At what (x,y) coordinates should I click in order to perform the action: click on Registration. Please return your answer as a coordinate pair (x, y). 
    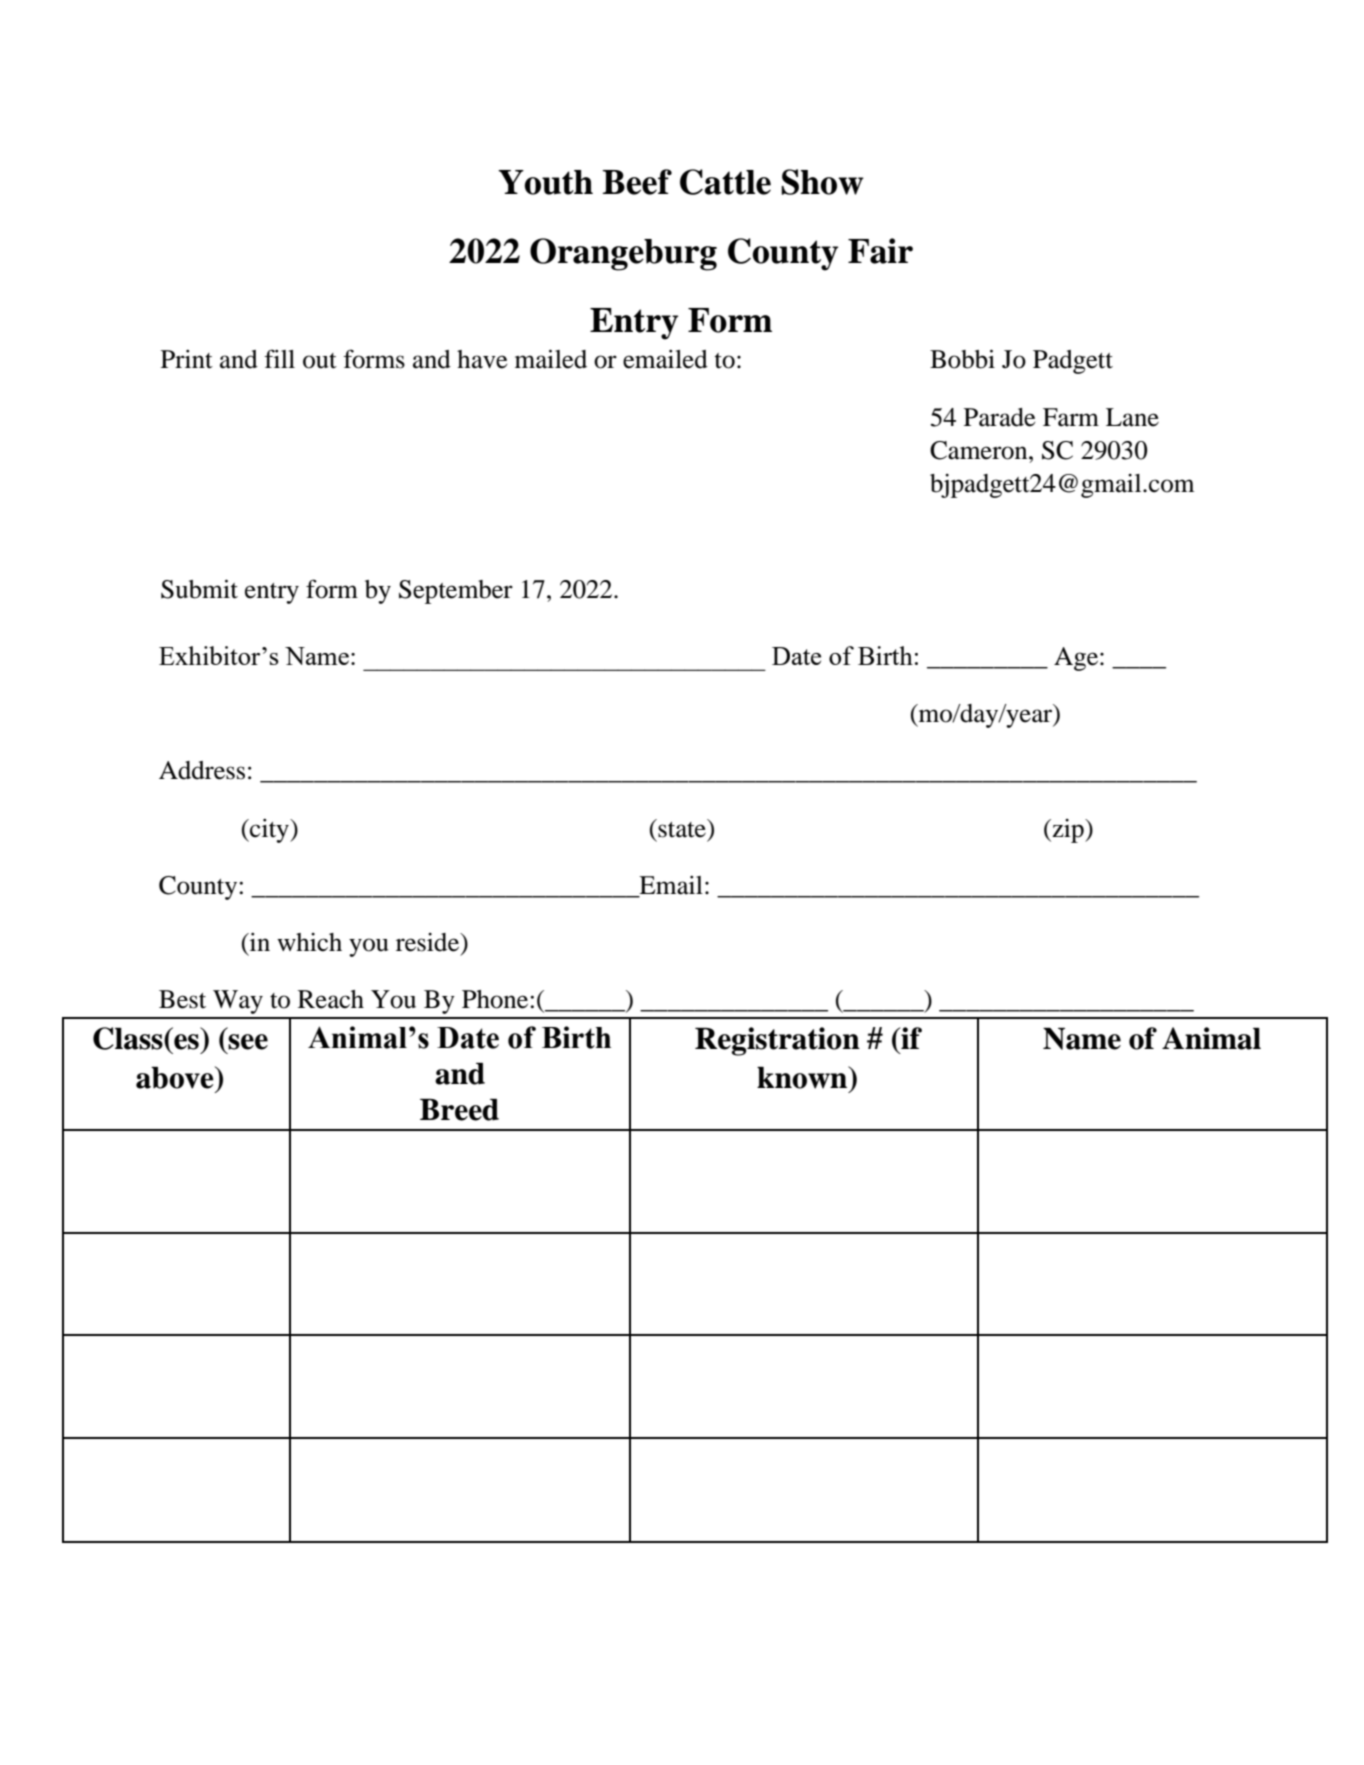
    Looking at the image, I should click on (777, 1041).
